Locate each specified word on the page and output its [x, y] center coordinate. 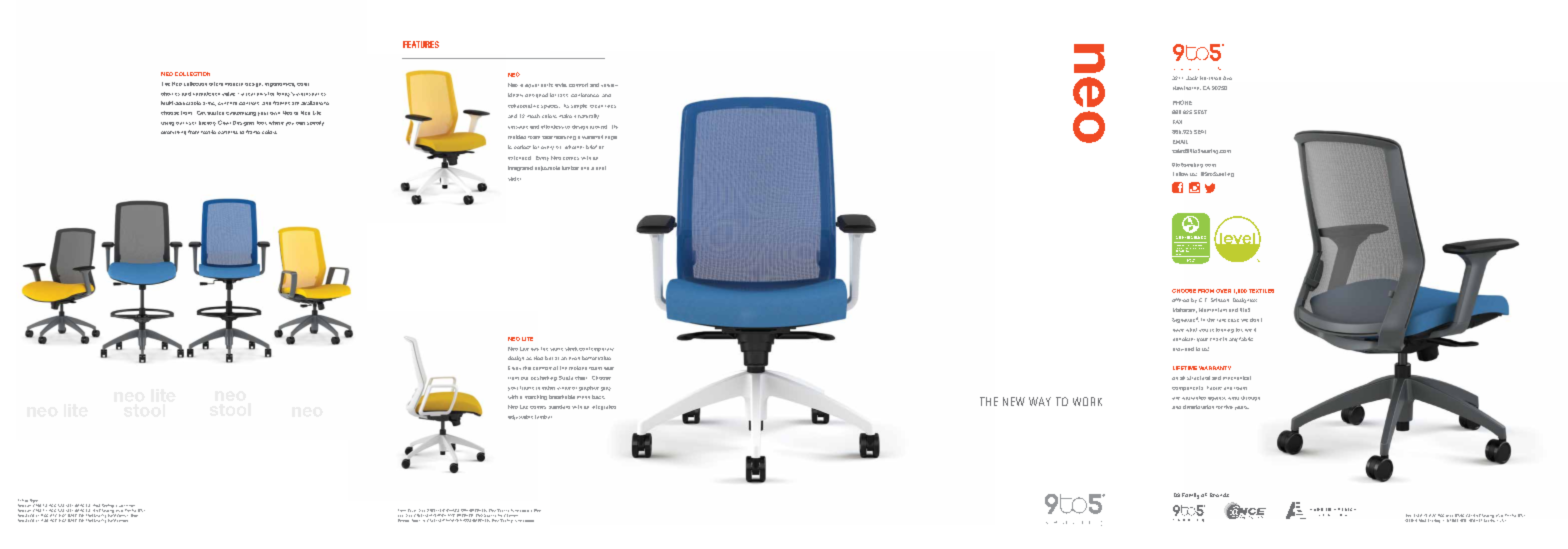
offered [1180, 300]
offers [216, 84]
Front [402, 510]
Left [21, 502]
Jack [1192, 78]
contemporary [596, 349]
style [561, 85]
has [535, 349]
